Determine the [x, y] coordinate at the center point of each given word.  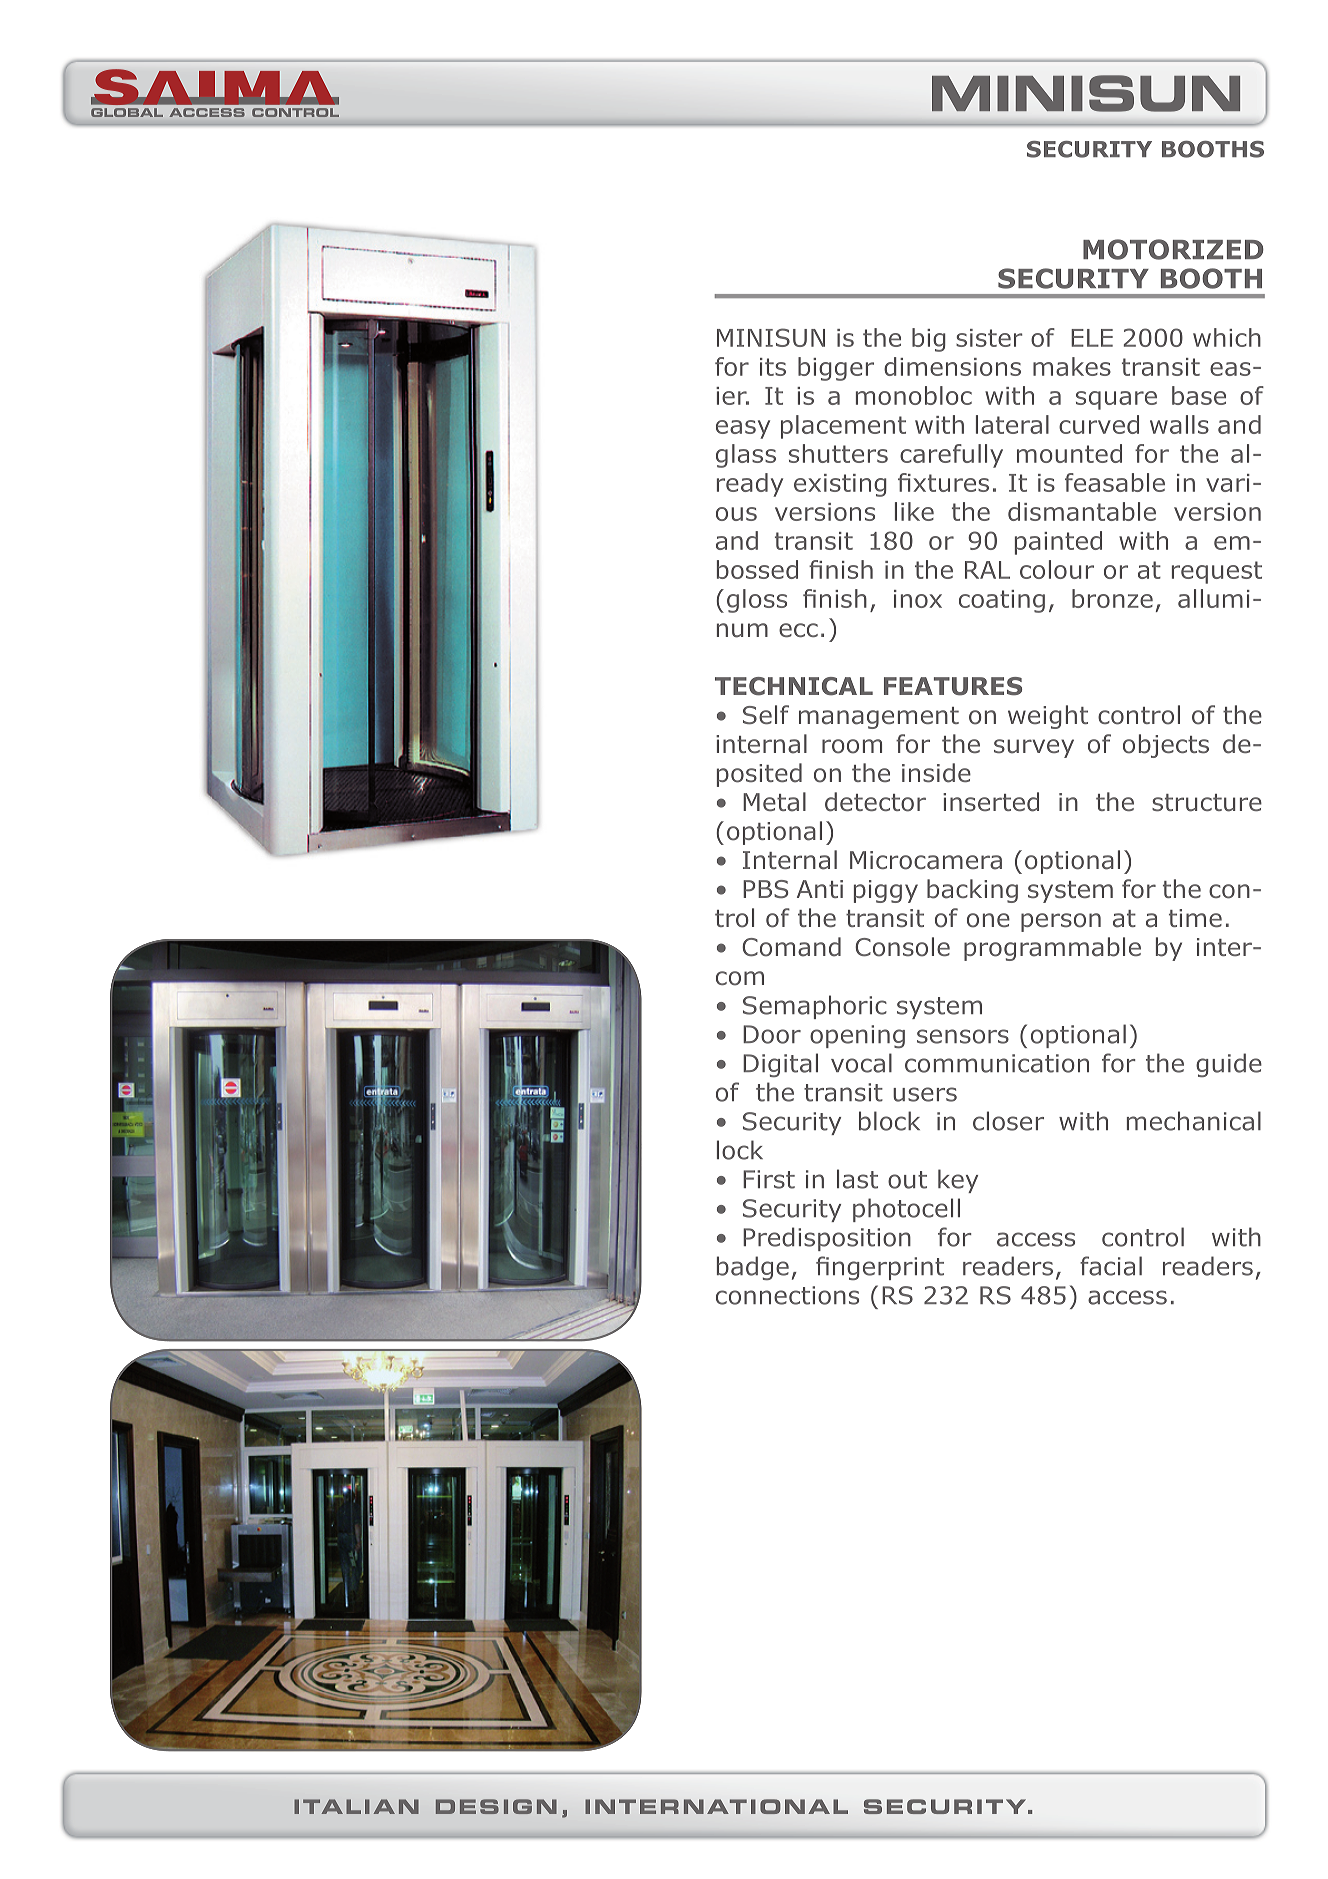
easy [743, 429]
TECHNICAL [794, 686]
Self [766, 715]
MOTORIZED [1173, 249]
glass [746, 456]
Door [772, 1034]
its [773, 367]
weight [1048, 717]
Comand [791, 947]
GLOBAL [127, 112]
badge [753, 1268]
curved [1099, 424]
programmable [1052, 949]
